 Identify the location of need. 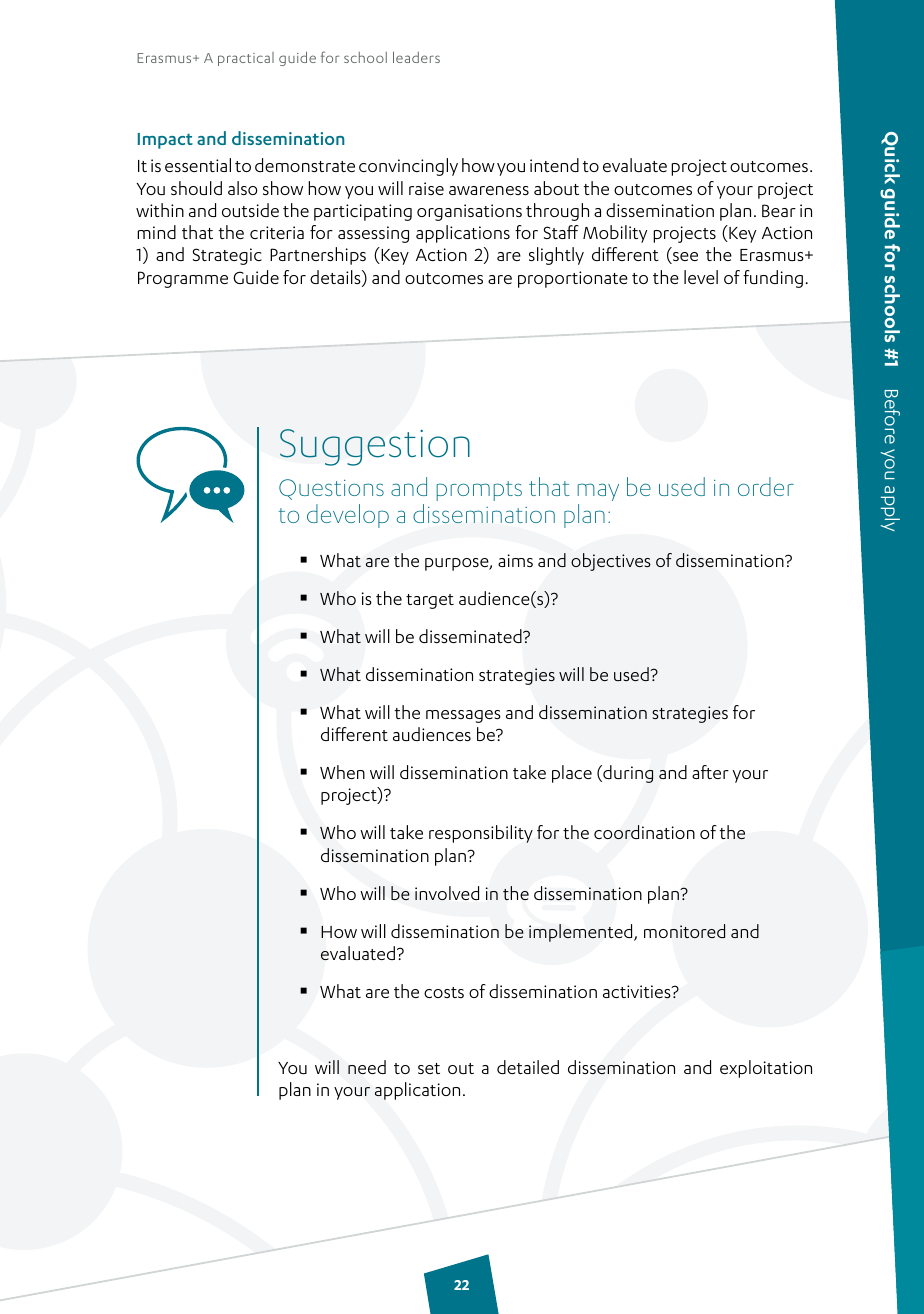
(367, 1067).
